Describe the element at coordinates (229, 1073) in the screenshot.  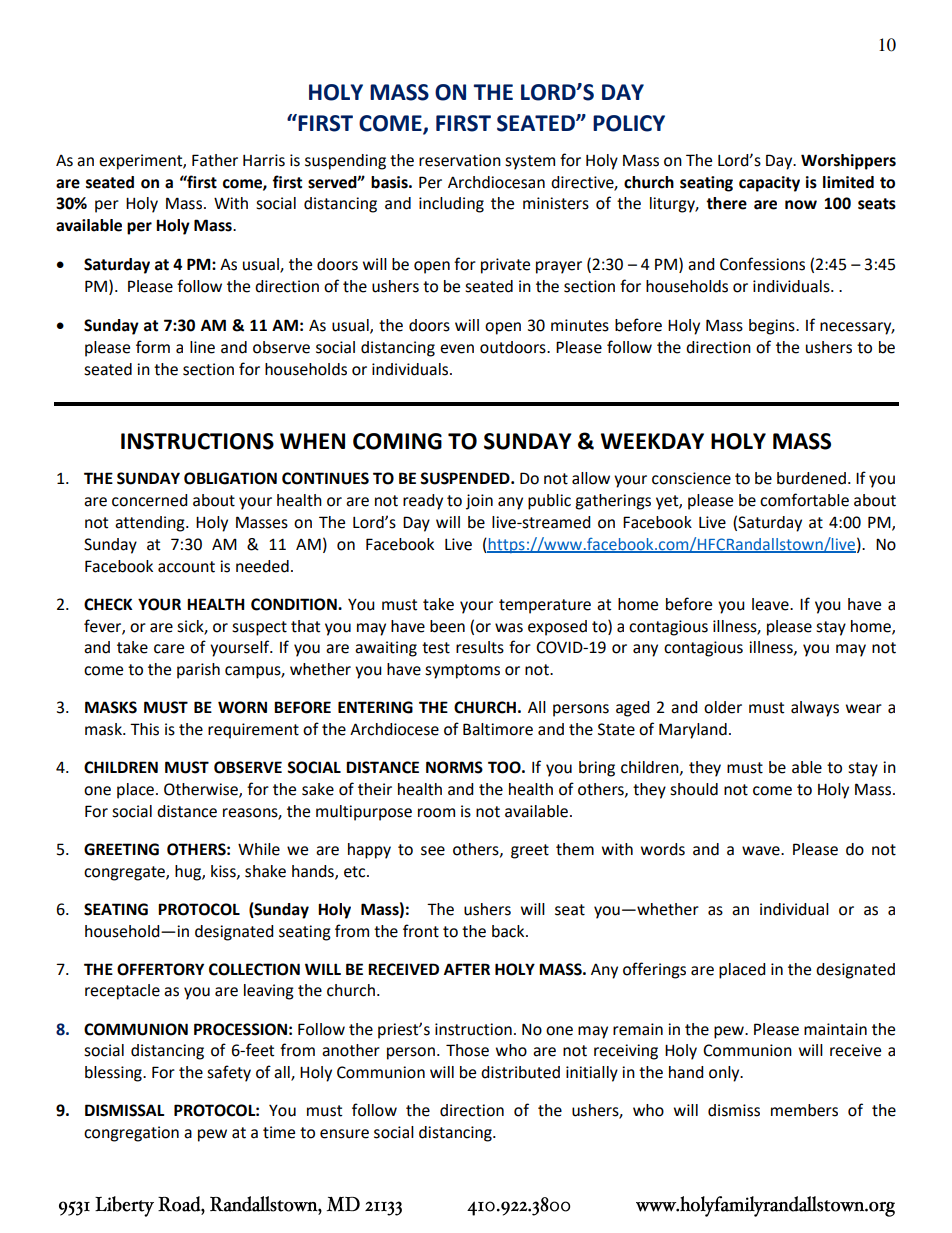
I see `safety` at that location.
